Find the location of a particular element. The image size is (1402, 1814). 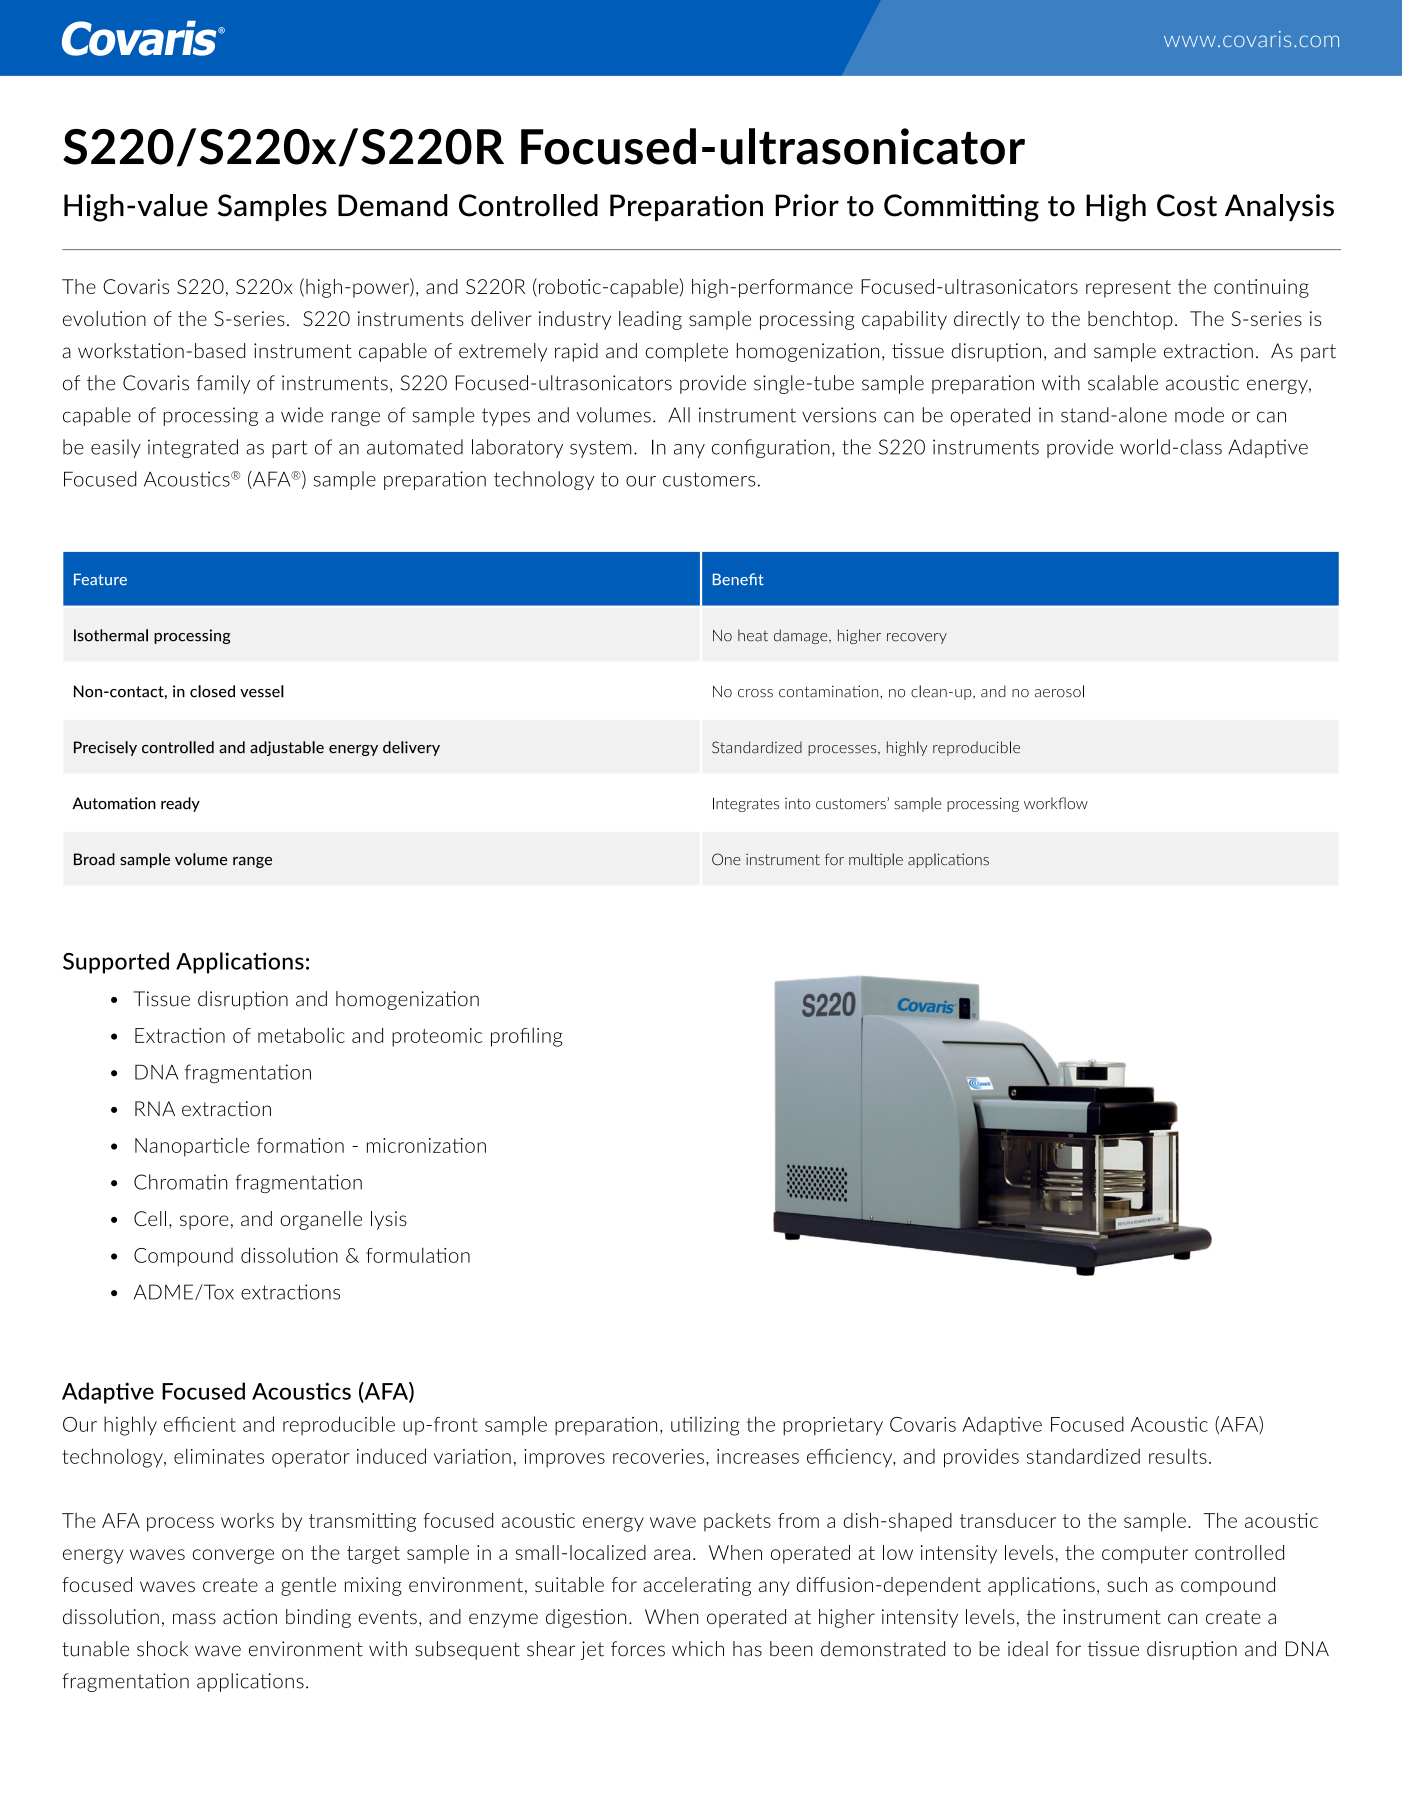

workflow is located at coordinates (1056, 803).
